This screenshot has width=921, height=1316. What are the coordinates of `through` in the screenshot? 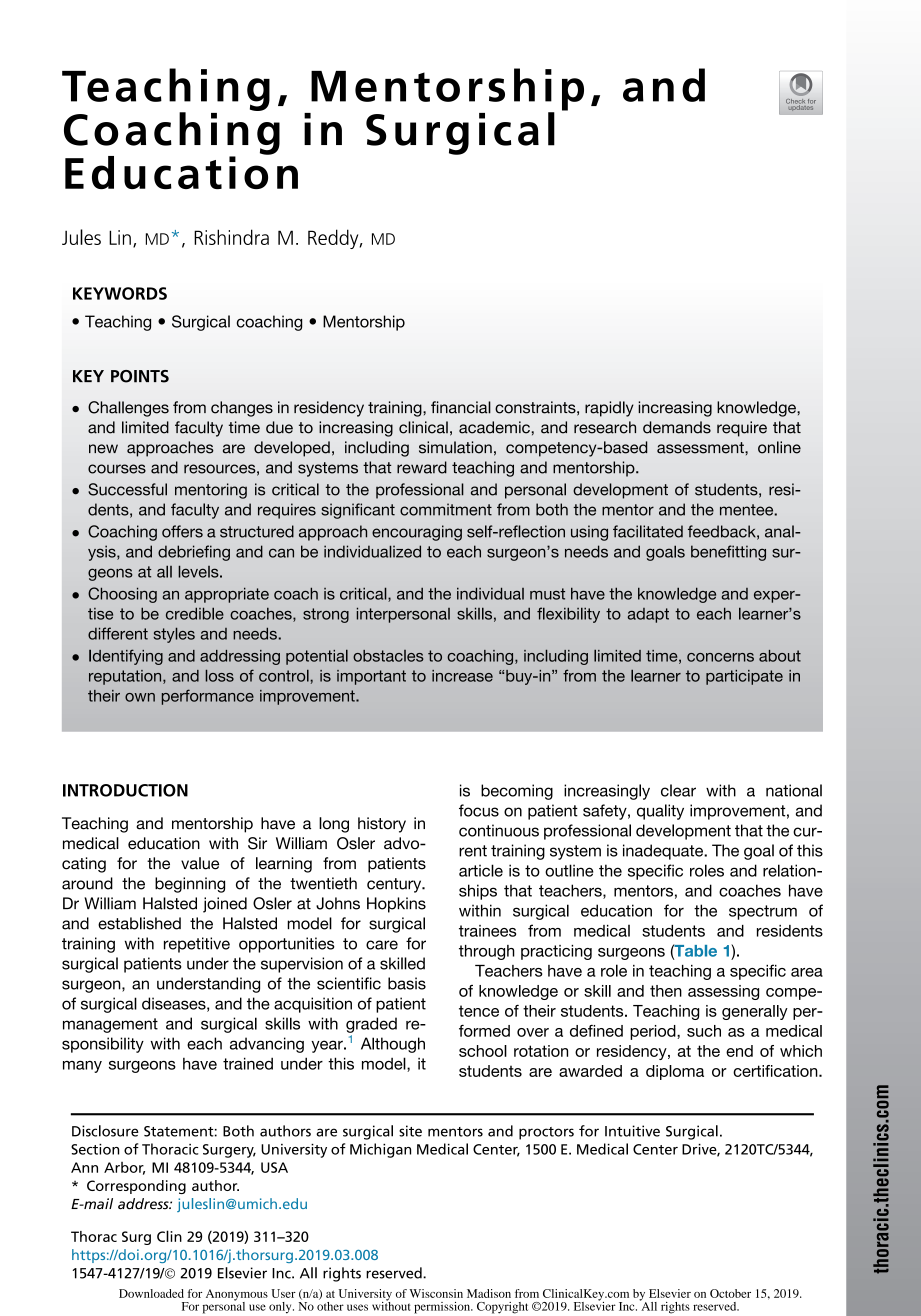 It's located at (487, 952).
